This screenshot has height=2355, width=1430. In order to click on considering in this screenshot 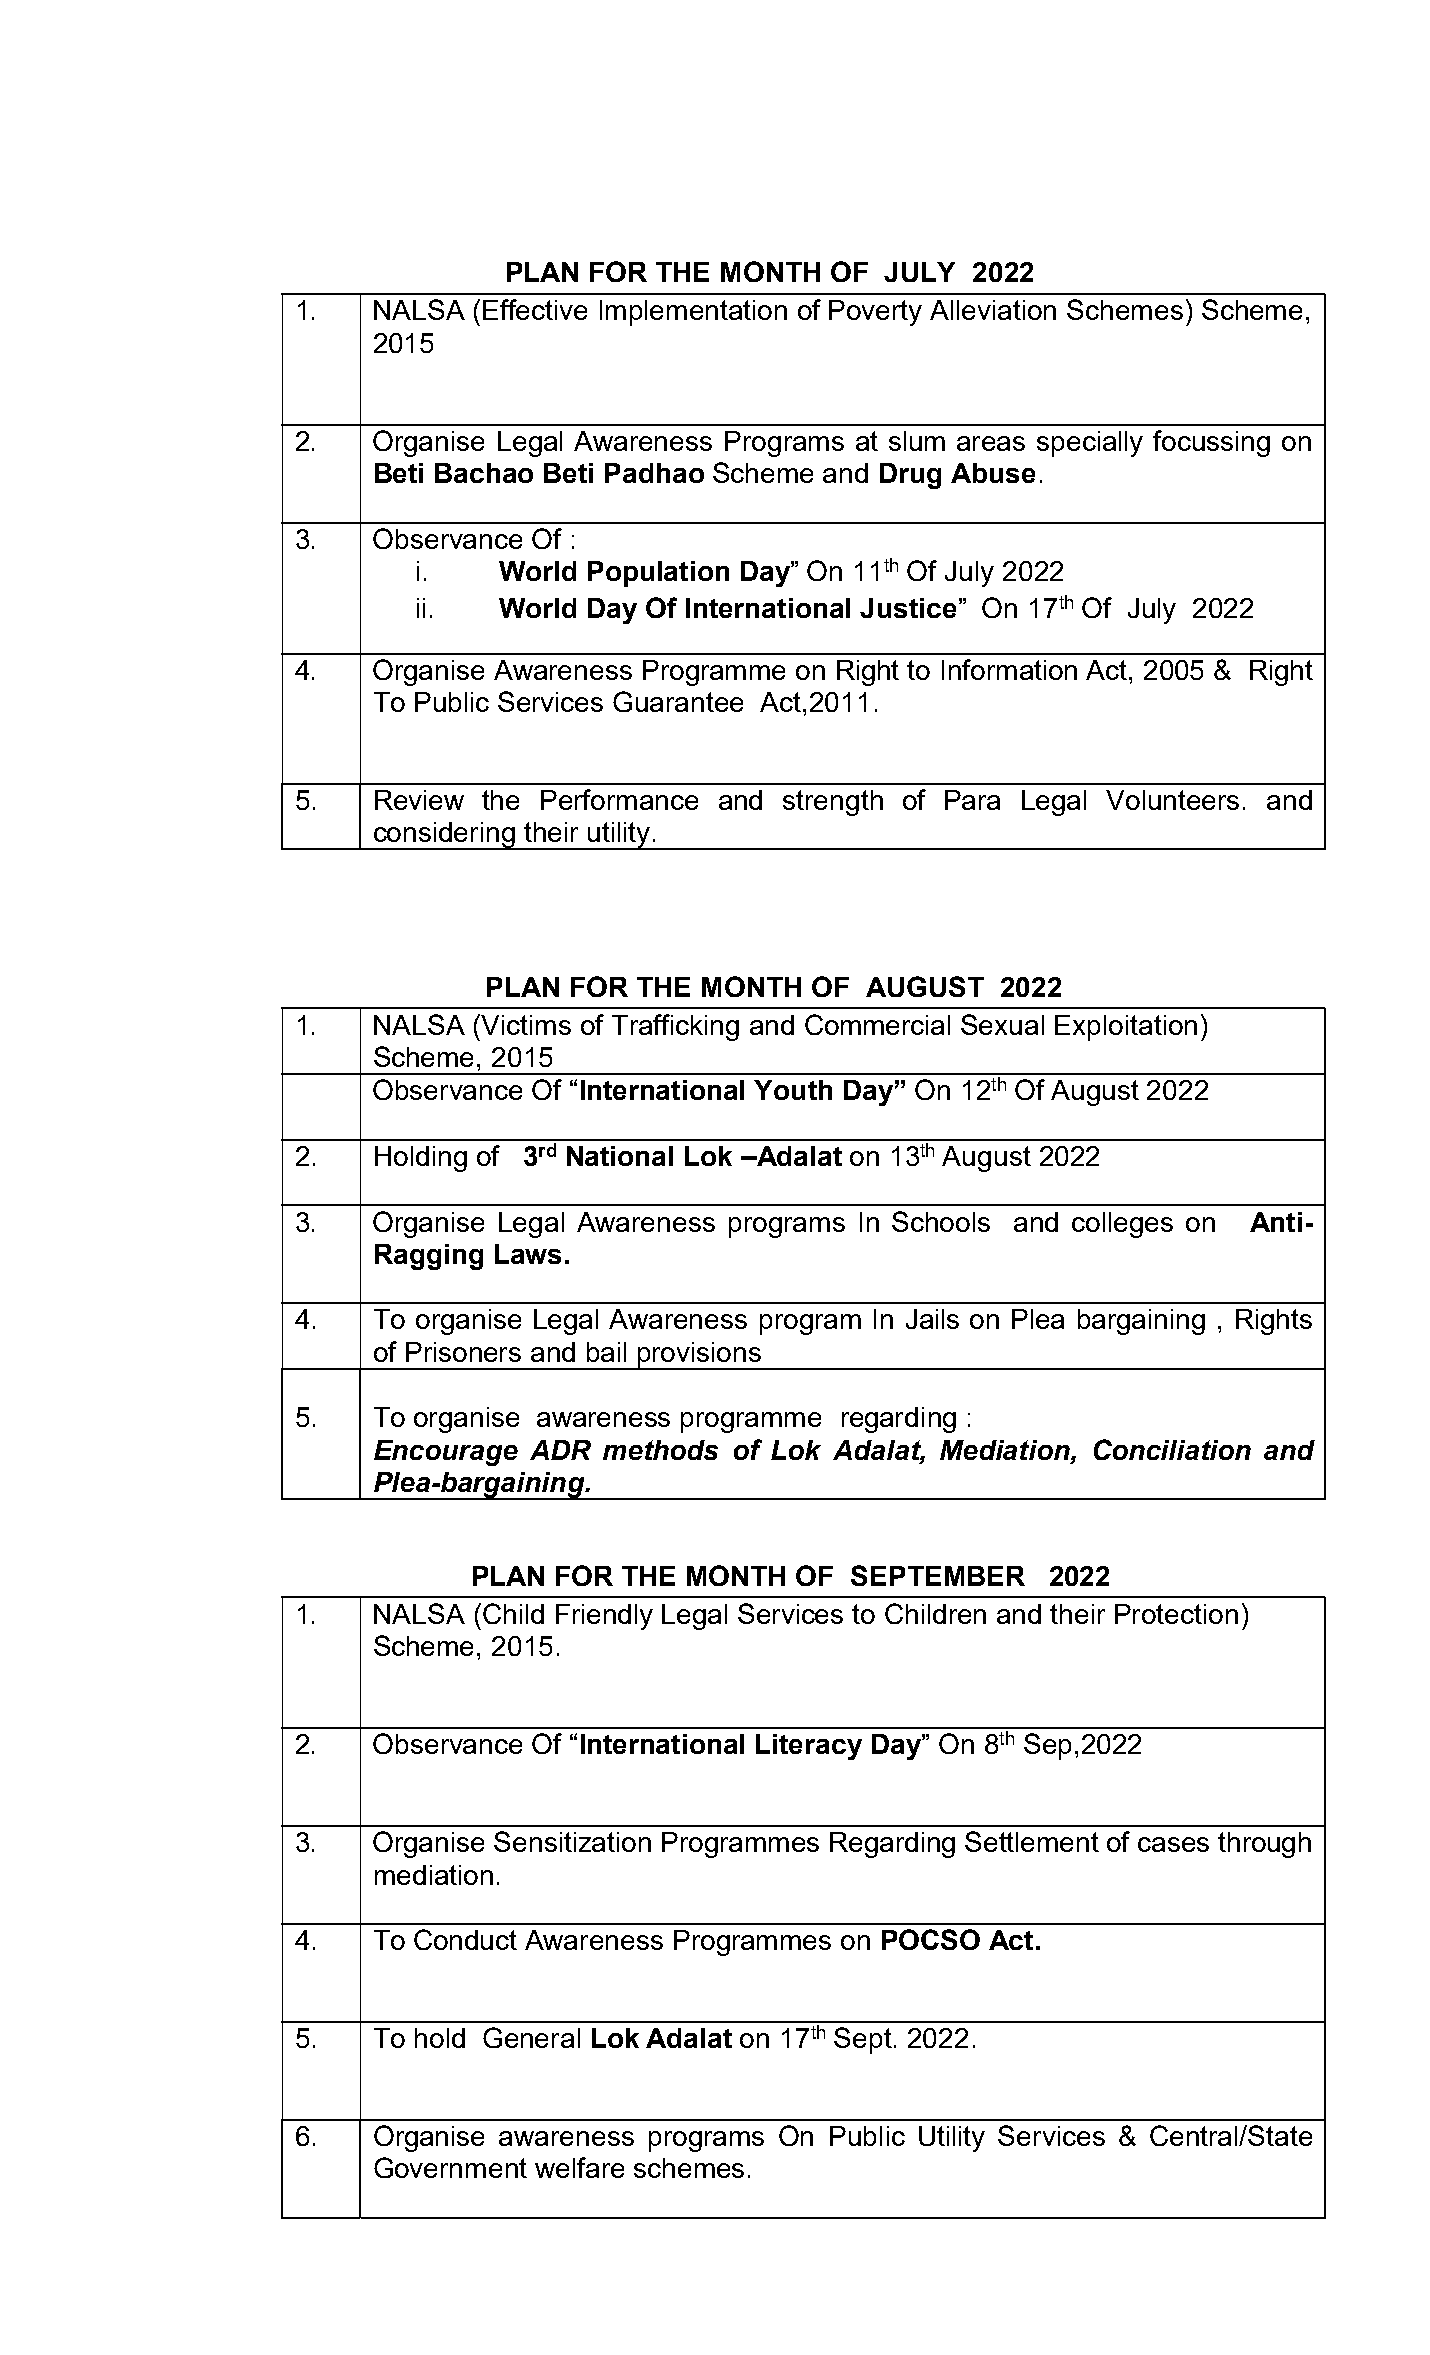, I will do `click(444, 836)`.
